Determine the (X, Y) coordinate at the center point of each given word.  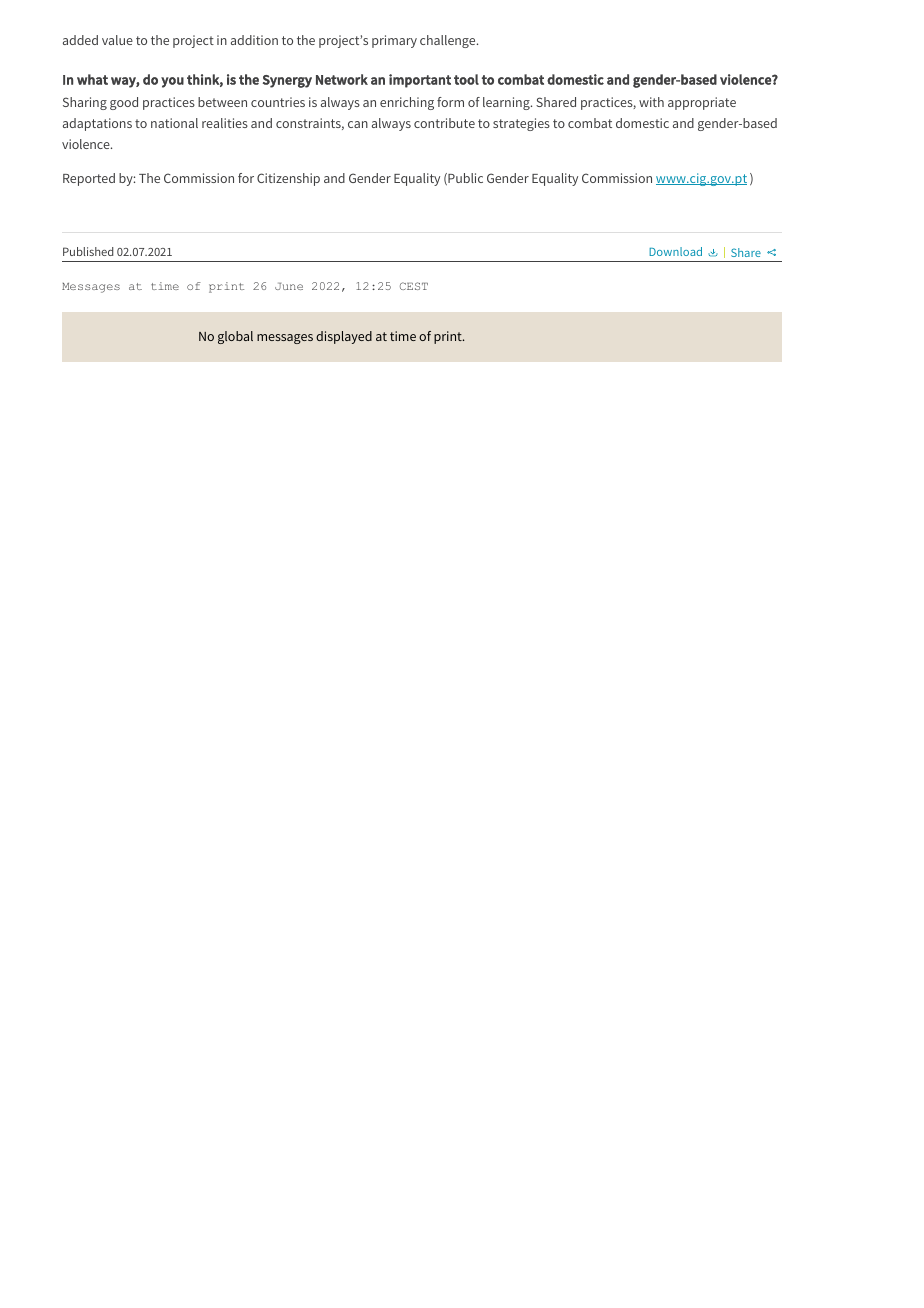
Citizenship (288, 179)
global (235, 337)
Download (675, 251)
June (289, 286)
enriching (407, 103)
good (124, 103)
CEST (414, 286)
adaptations (97, 124)
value (117, 40)
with (651, 102)
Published (88, 251)
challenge (449, 41)
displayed (344, 337)
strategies (521, 124)
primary (394, 41)
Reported (89, 179)
